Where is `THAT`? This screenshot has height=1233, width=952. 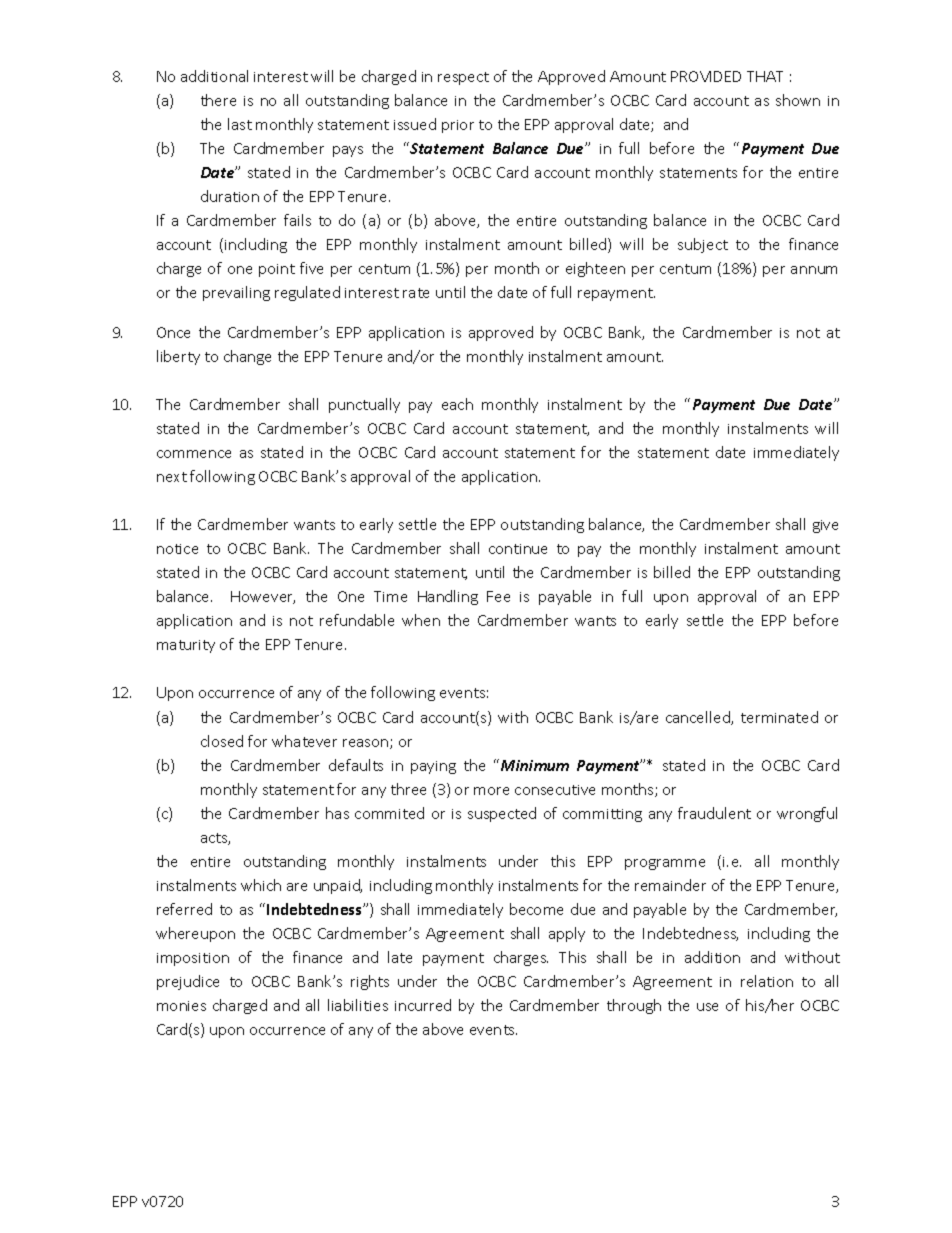
THAT is located at coordinates (765, 76).
